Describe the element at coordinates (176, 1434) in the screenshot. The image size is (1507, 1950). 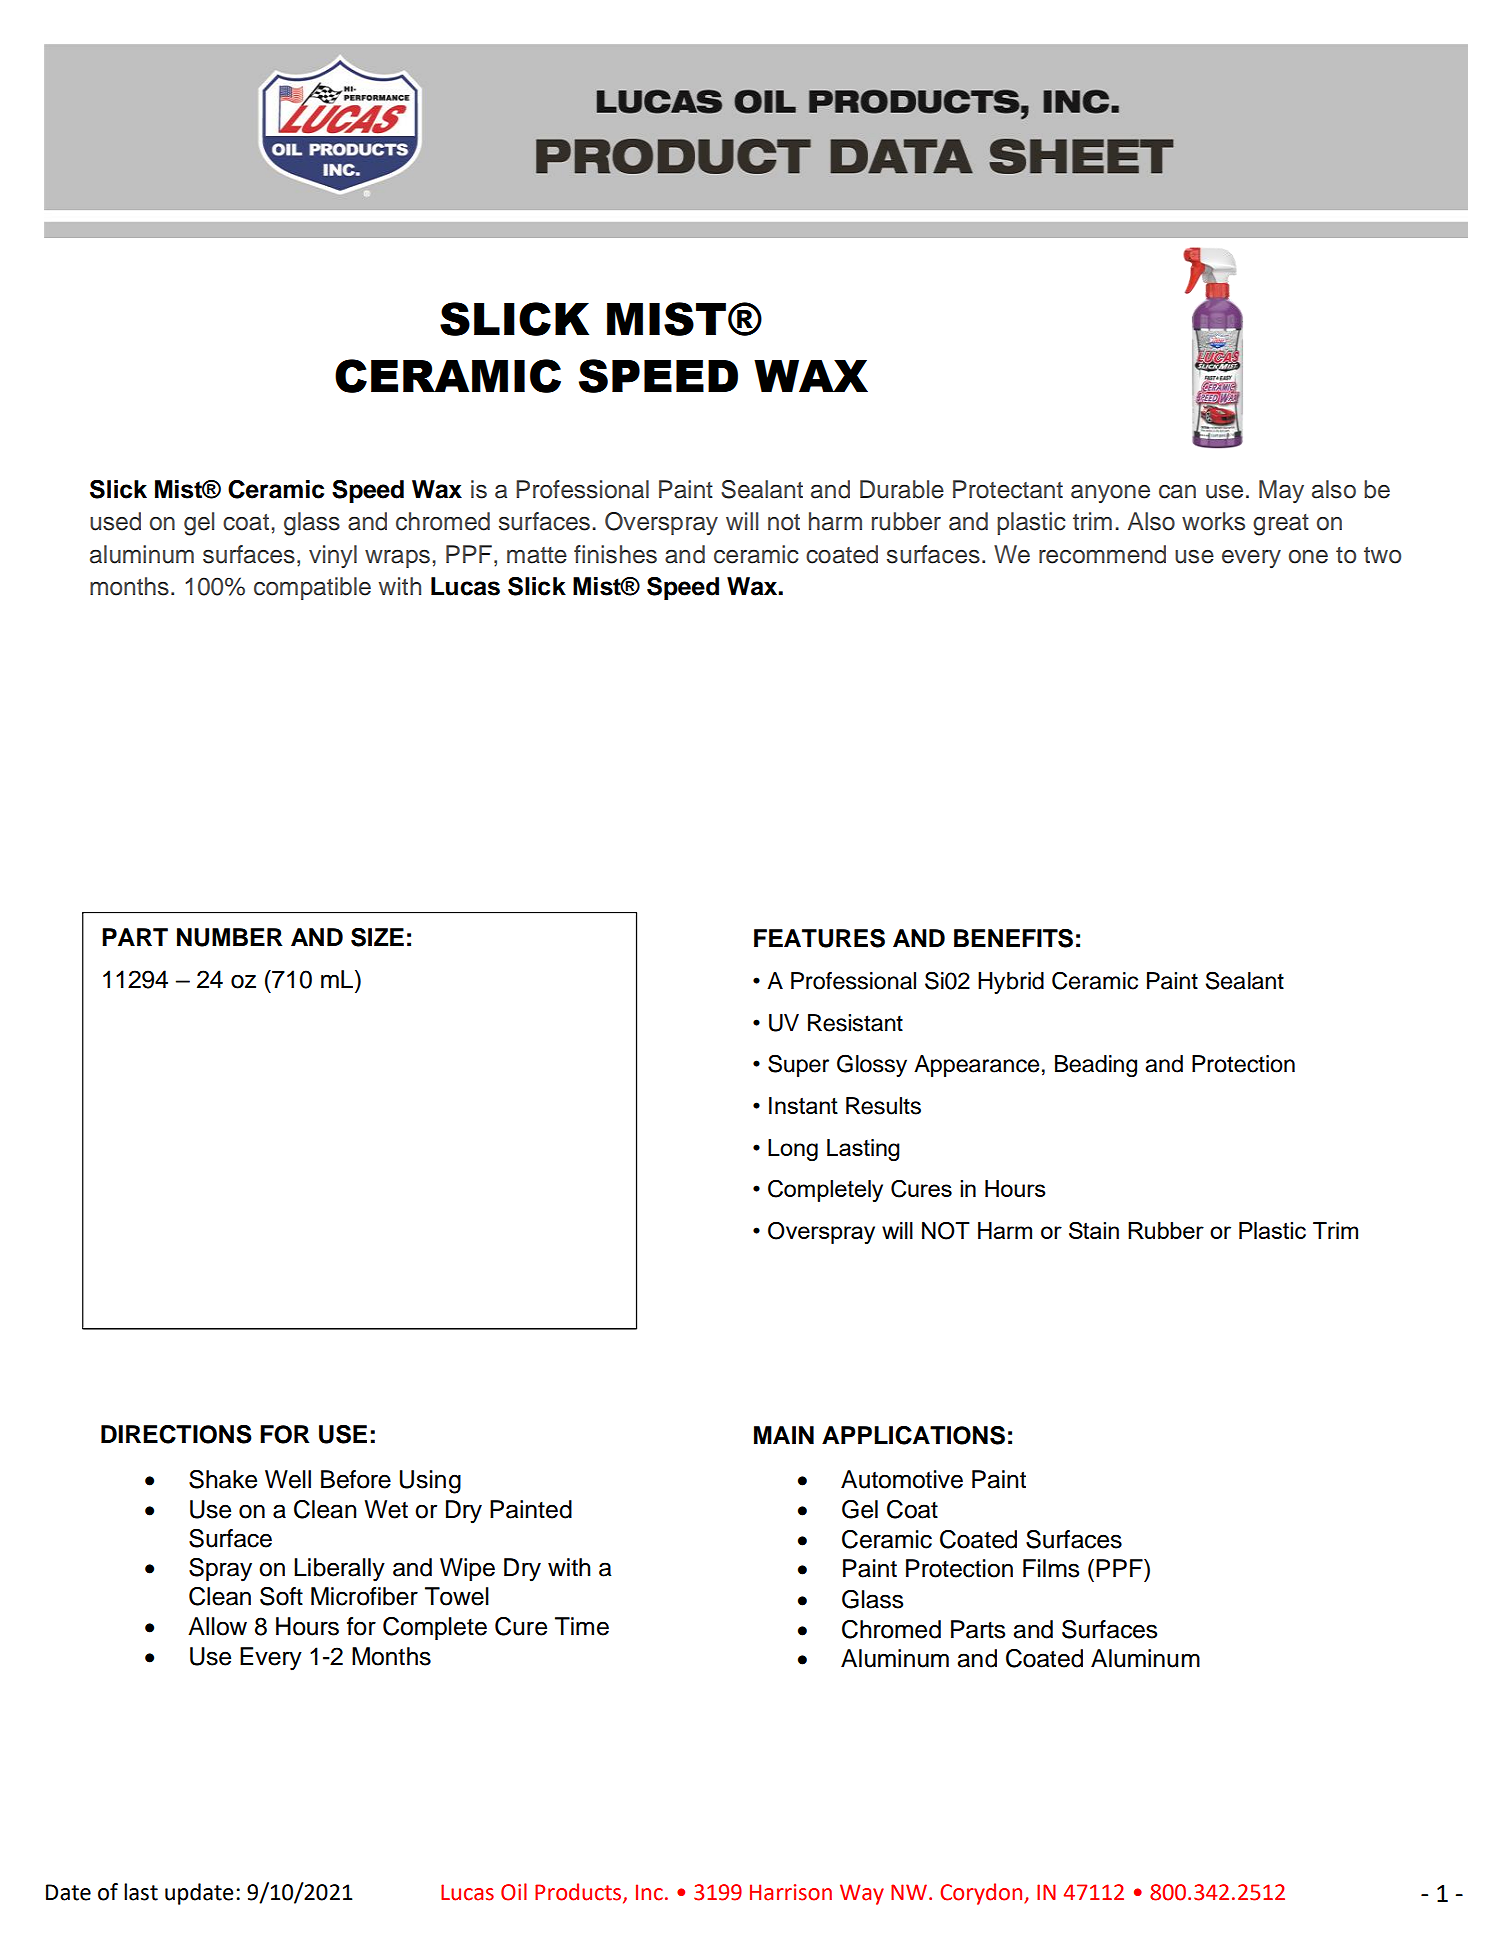
I see `DIRECTIONS` at that location.
